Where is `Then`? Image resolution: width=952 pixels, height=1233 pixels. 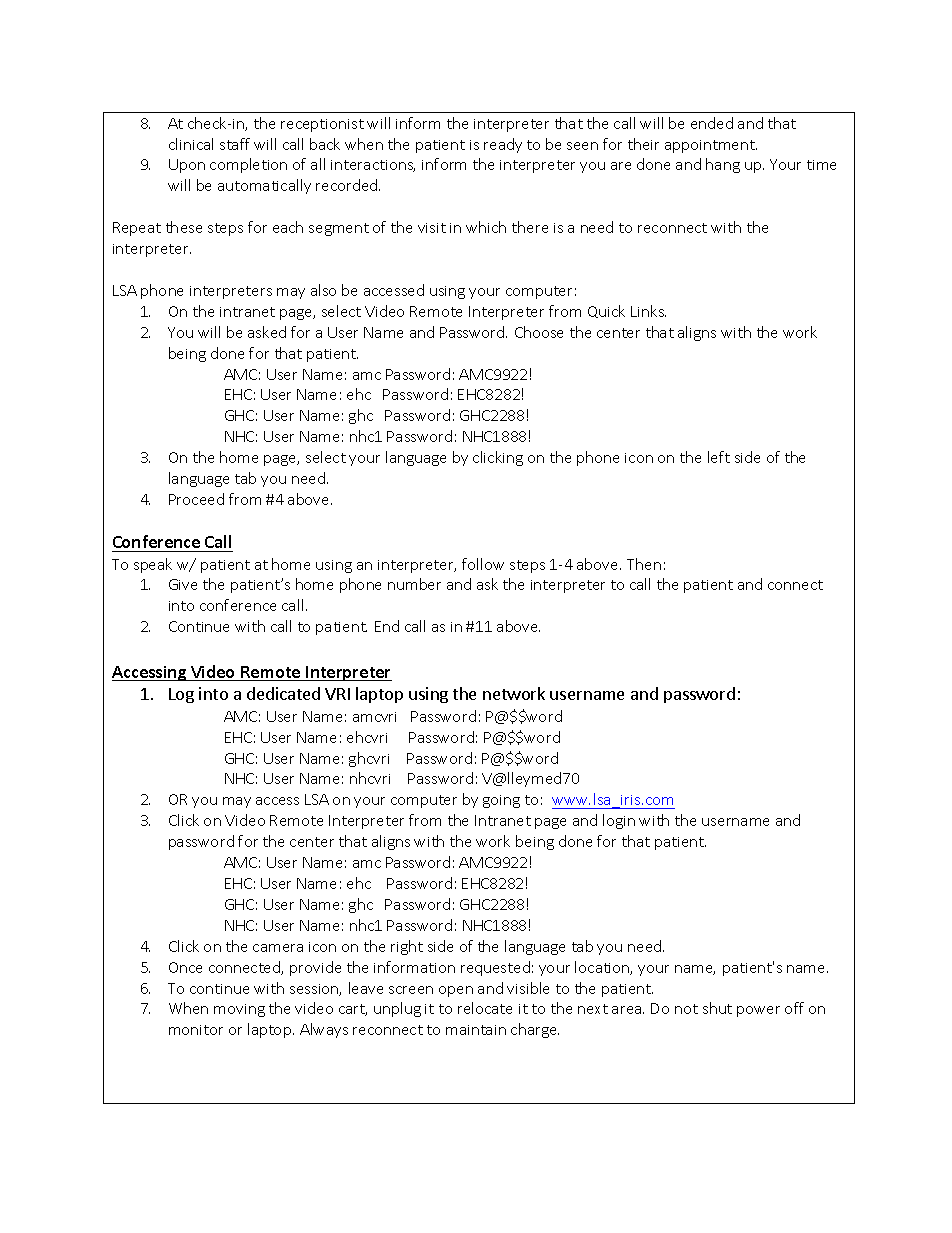 Then is located at coordinates (644, 564).
